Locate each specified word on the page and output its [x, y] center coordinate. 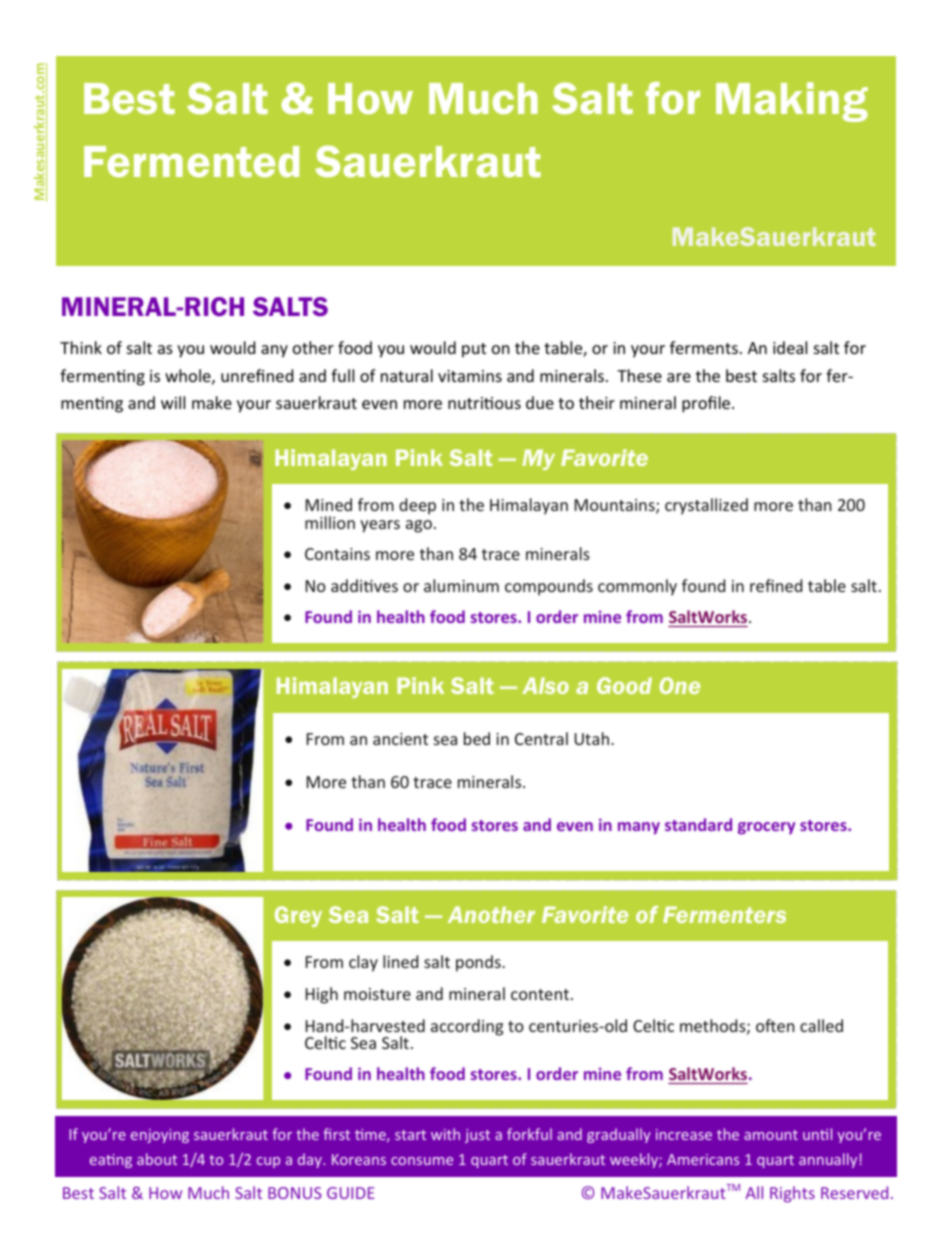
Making [792, 102]
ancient [400, 739]
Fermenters [724, 914]
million [330, 522]
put [474, 350]
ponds [479, 963]
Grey [298, 916]
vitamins [470, 376]
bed [477, 738]
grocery [766, 828]
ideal [790, 347]
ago [419, 526]
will [173, 402]
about [157, 1159]
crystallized [706, 506]
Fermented [191, 162]
